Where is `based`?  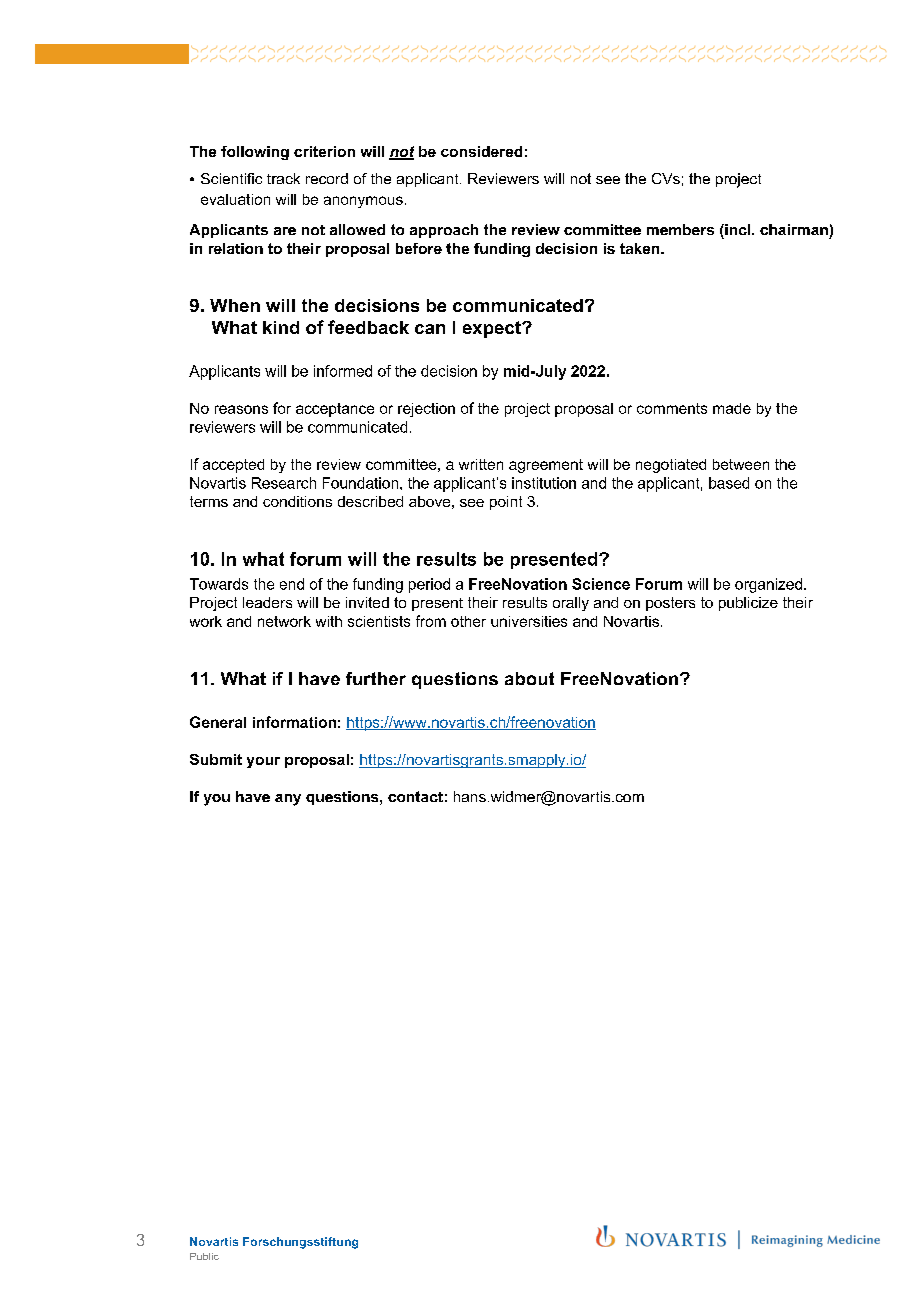
based is located at coordinates (729, 483).
